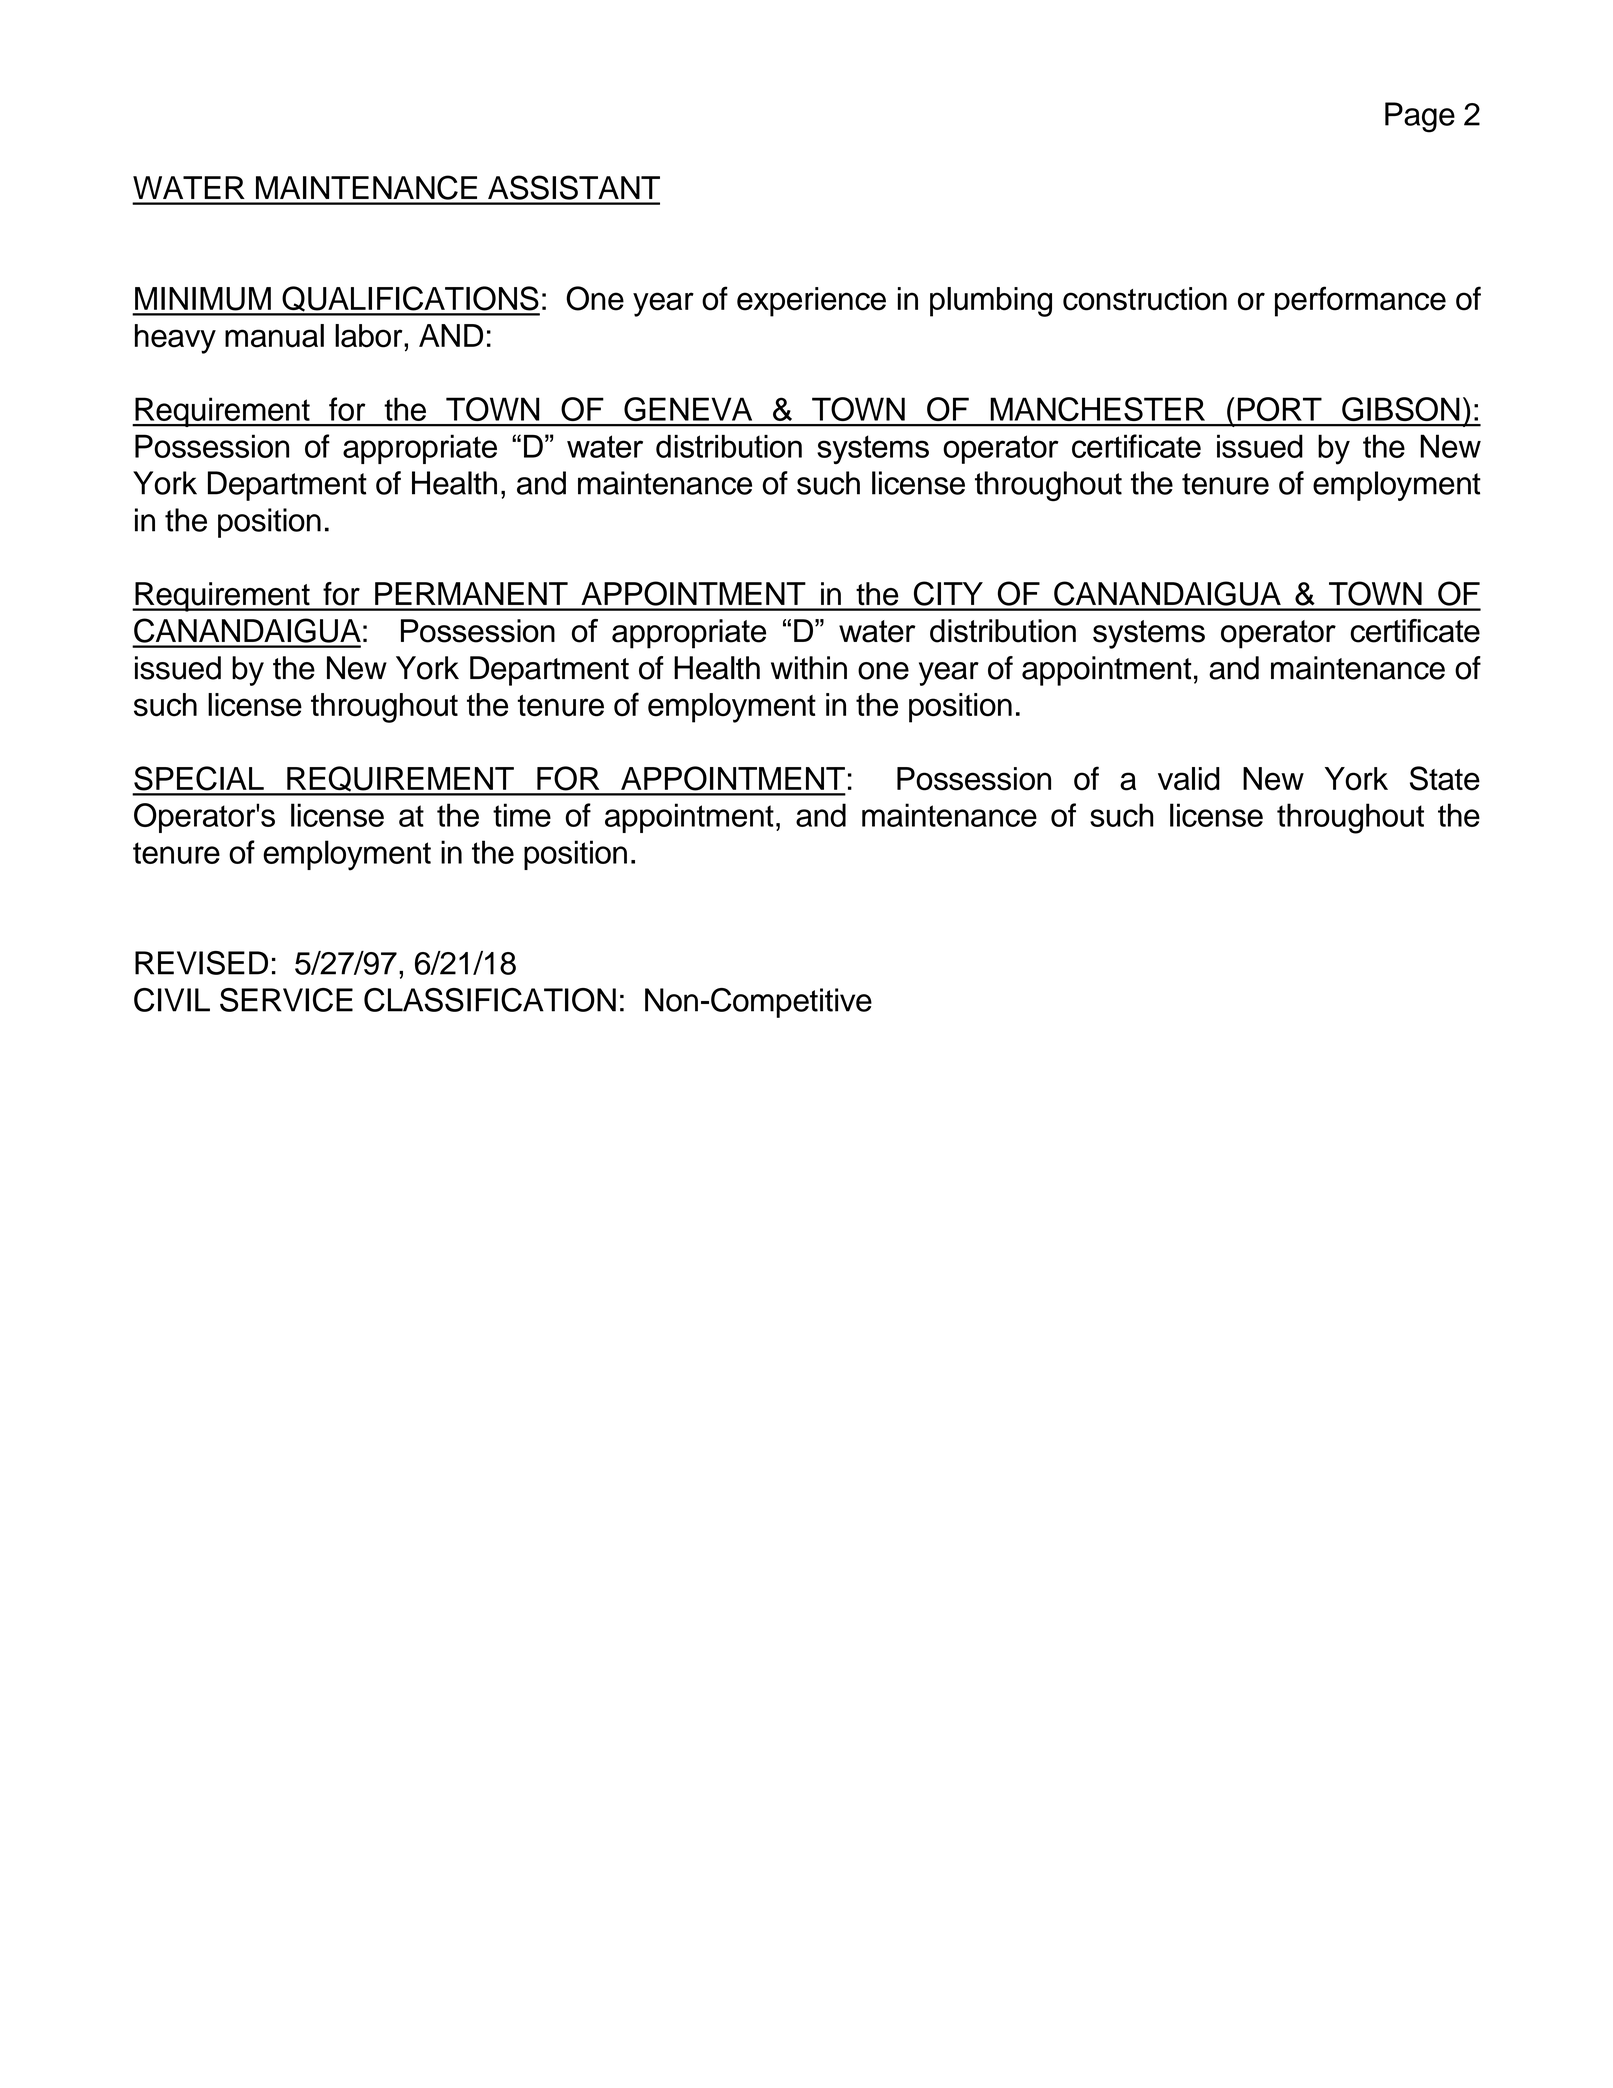 This image has width=1613, height=2088. Describe the element at coordinates (370, 336) in the image. I see `labor` at that location.
